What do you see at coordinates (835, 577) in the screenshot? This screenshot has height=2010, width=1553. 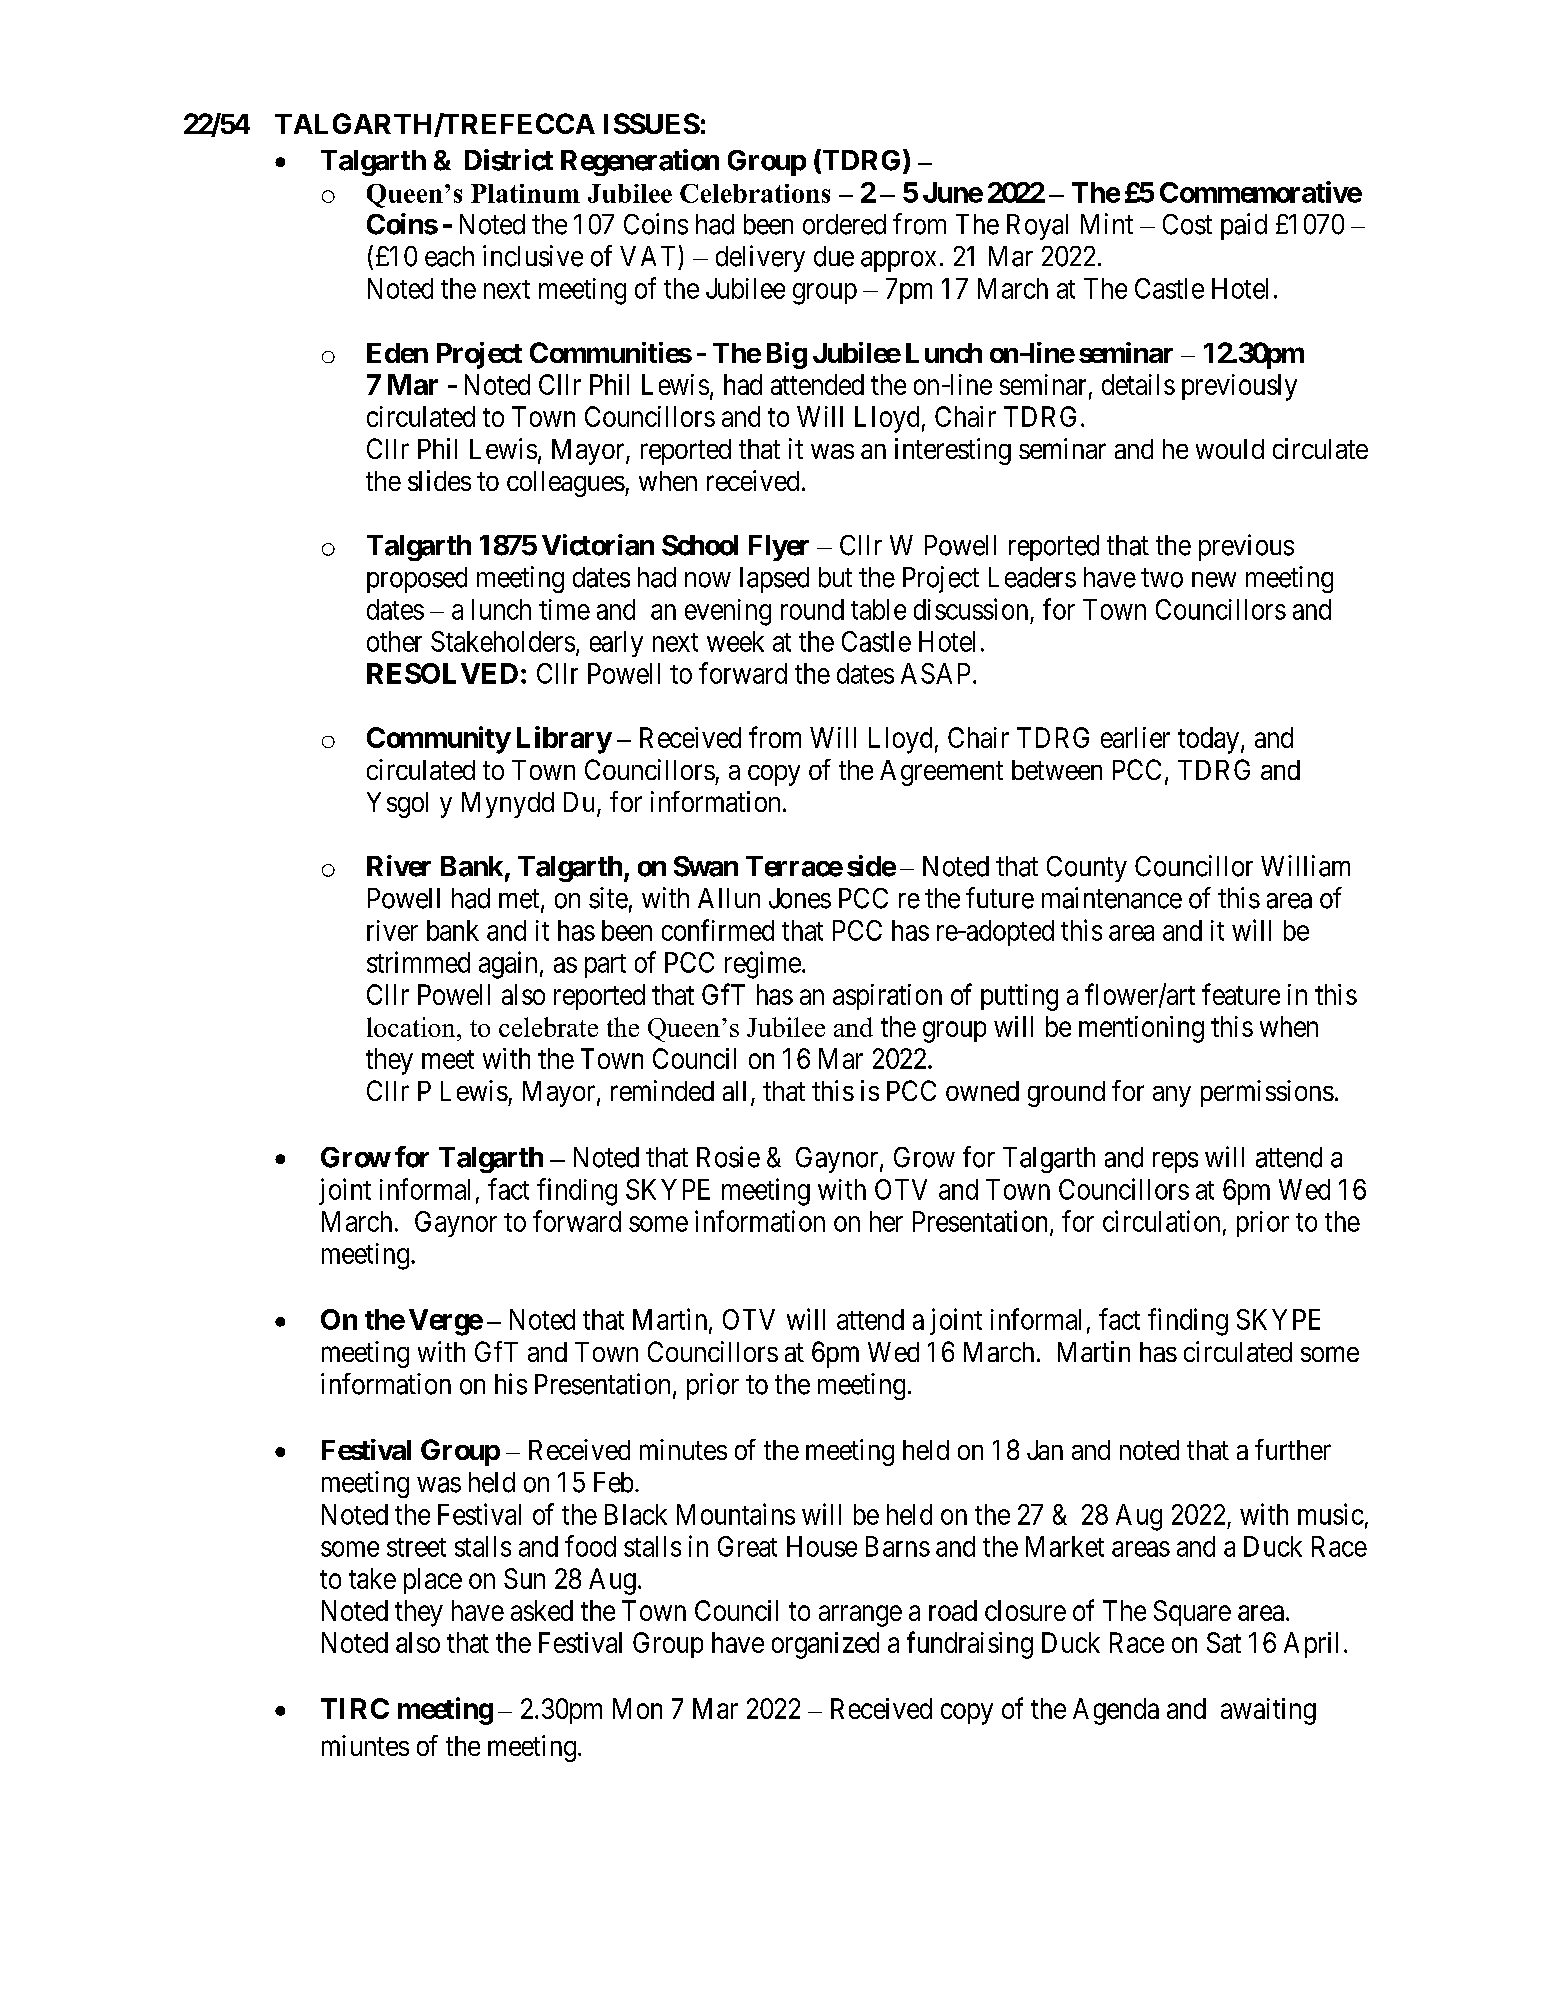 I see `but` at bounding box center [835, 577].
